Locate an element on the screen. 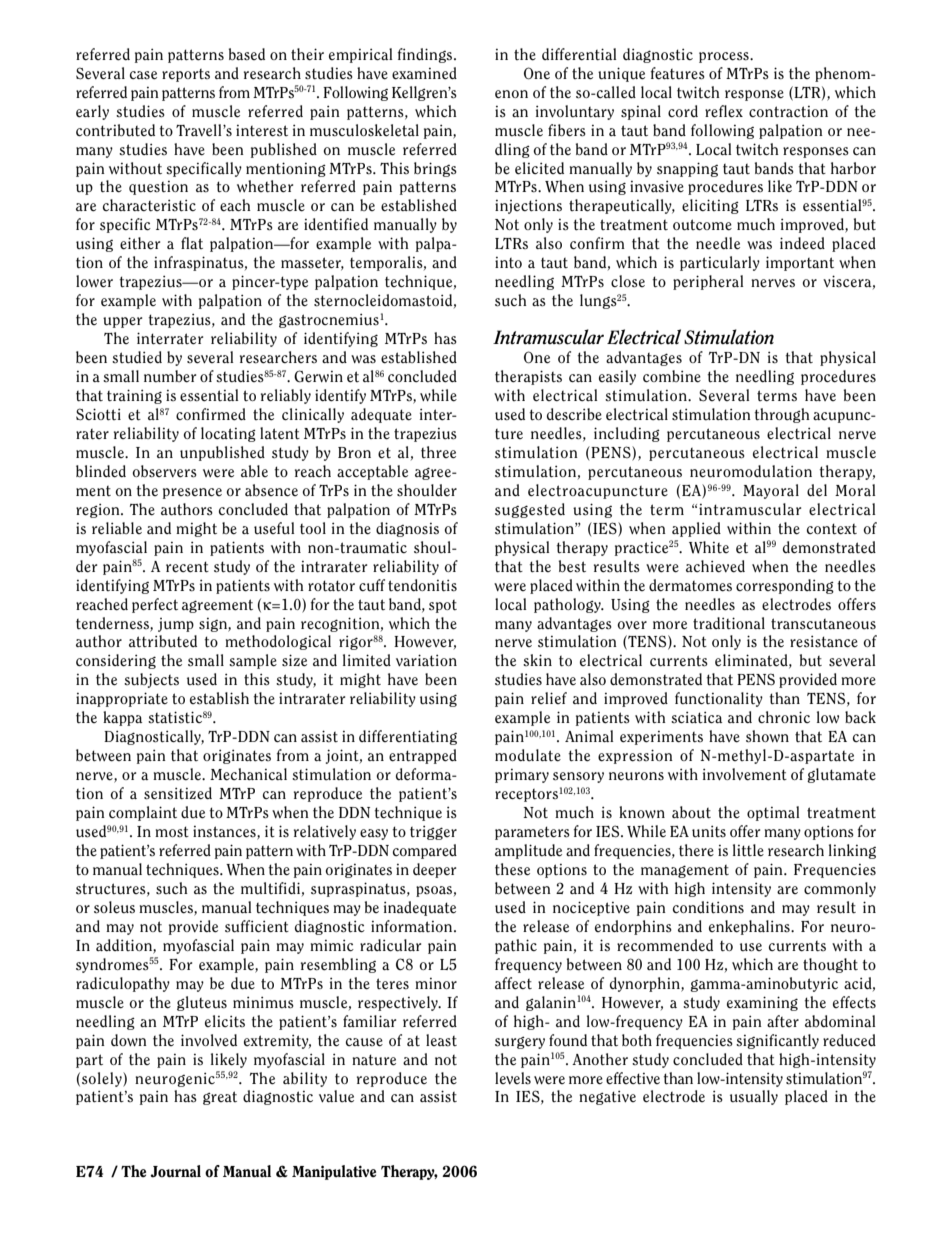 This screenshot has height=1237, width=952. Journal is located at coordinates (175, 1171).
